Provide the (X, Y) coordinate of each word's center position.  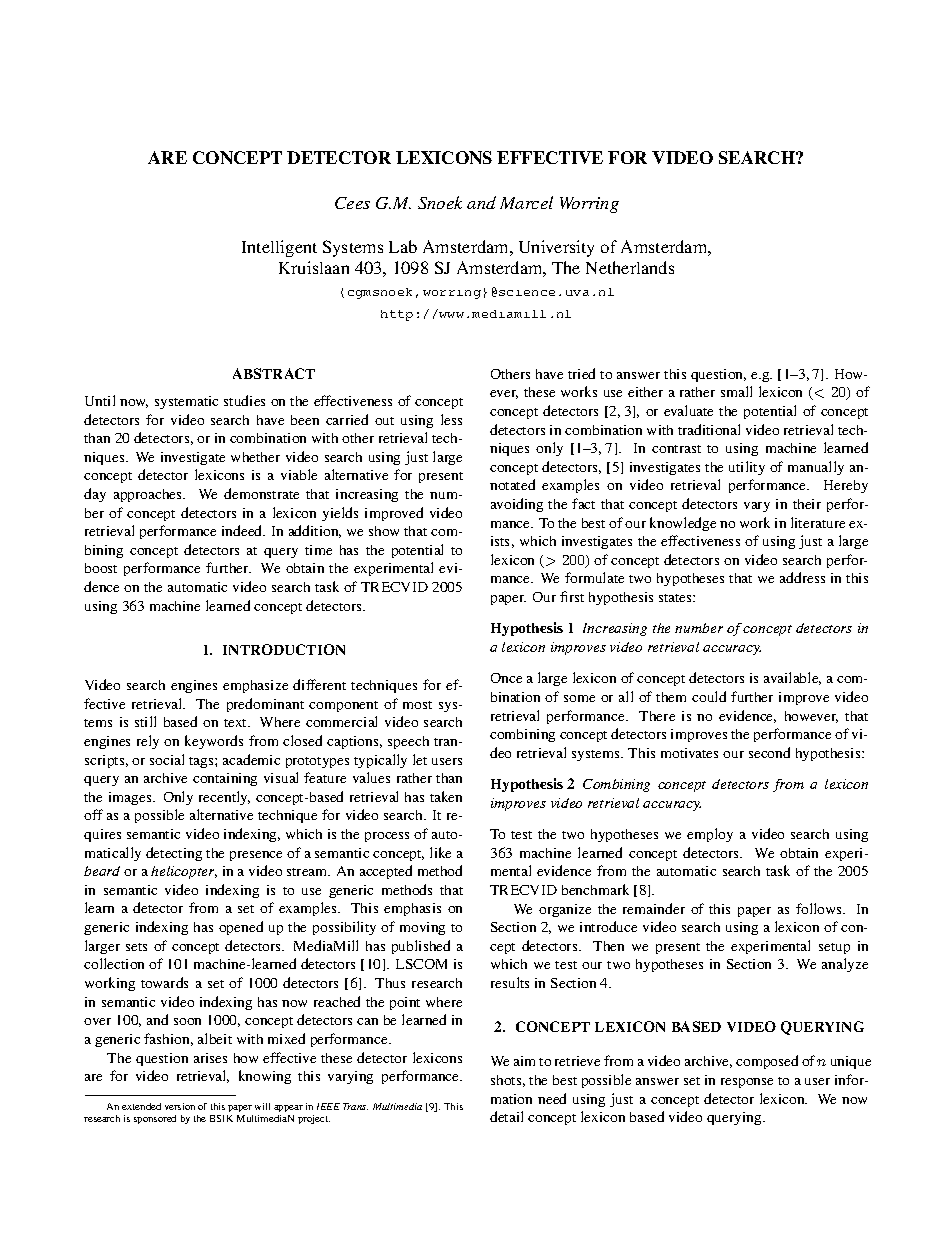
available (792, 678)
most (417, 705)
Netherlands (630, 267)
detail (506, 1116)
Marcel (526, 202)
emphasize (255, 686)
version (180, 1106)
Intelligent (279, 248)
